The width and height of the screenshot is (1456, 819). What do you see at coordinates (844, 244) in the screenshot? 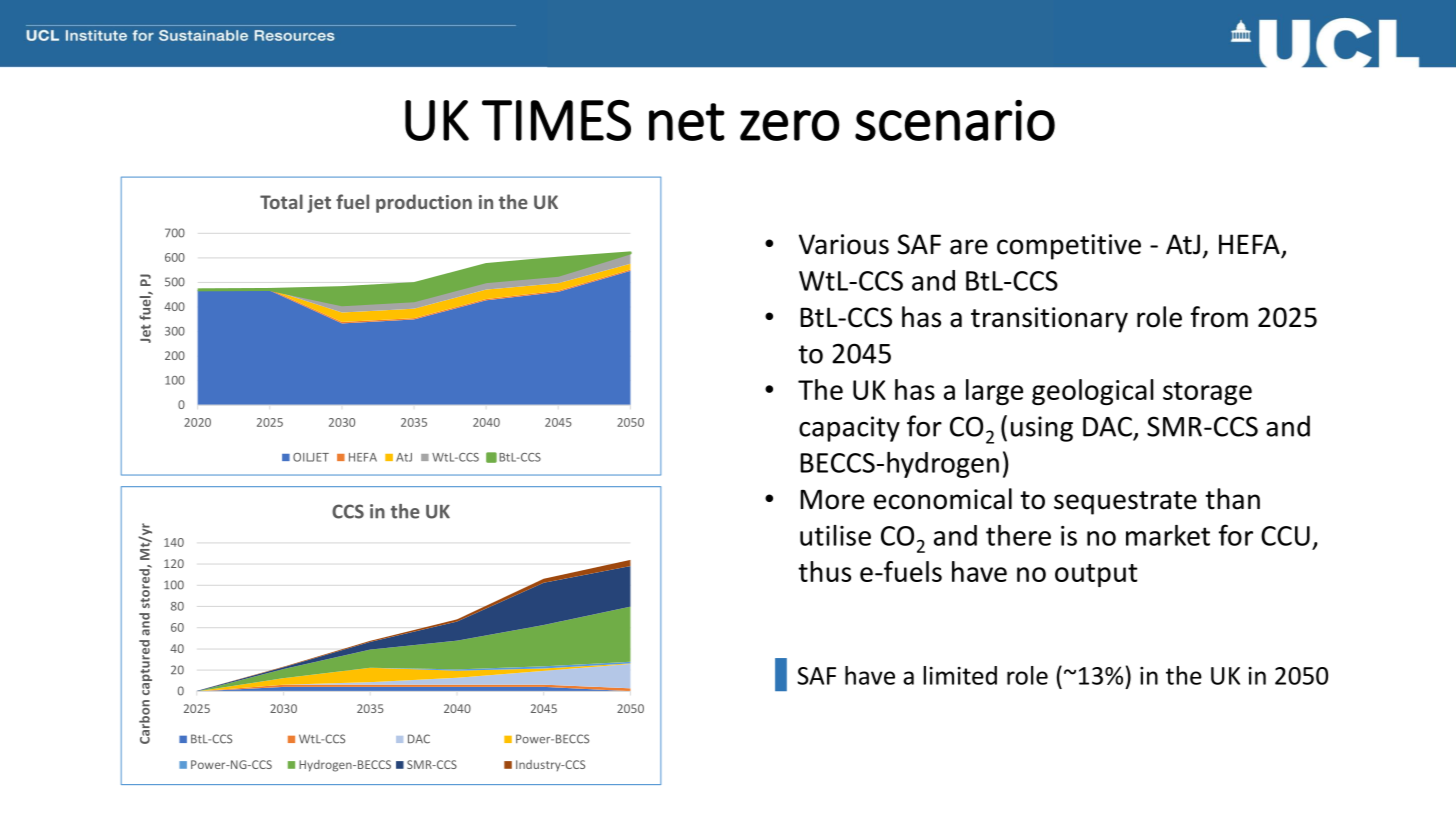
I see `Various` at bounding box center [844, 244].
